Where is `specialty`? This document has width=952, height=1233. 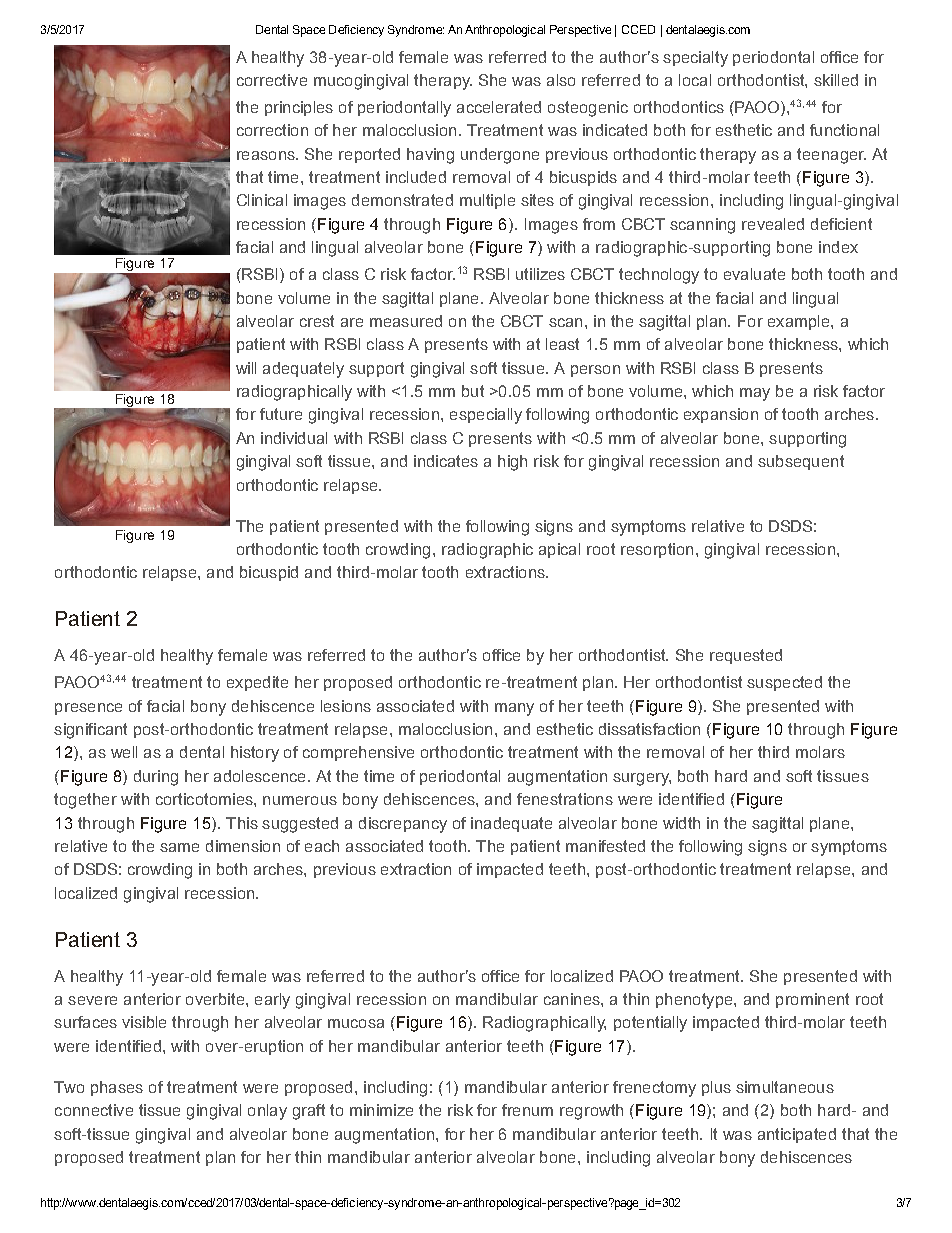
specialty is located at coordinates (695, 59).
